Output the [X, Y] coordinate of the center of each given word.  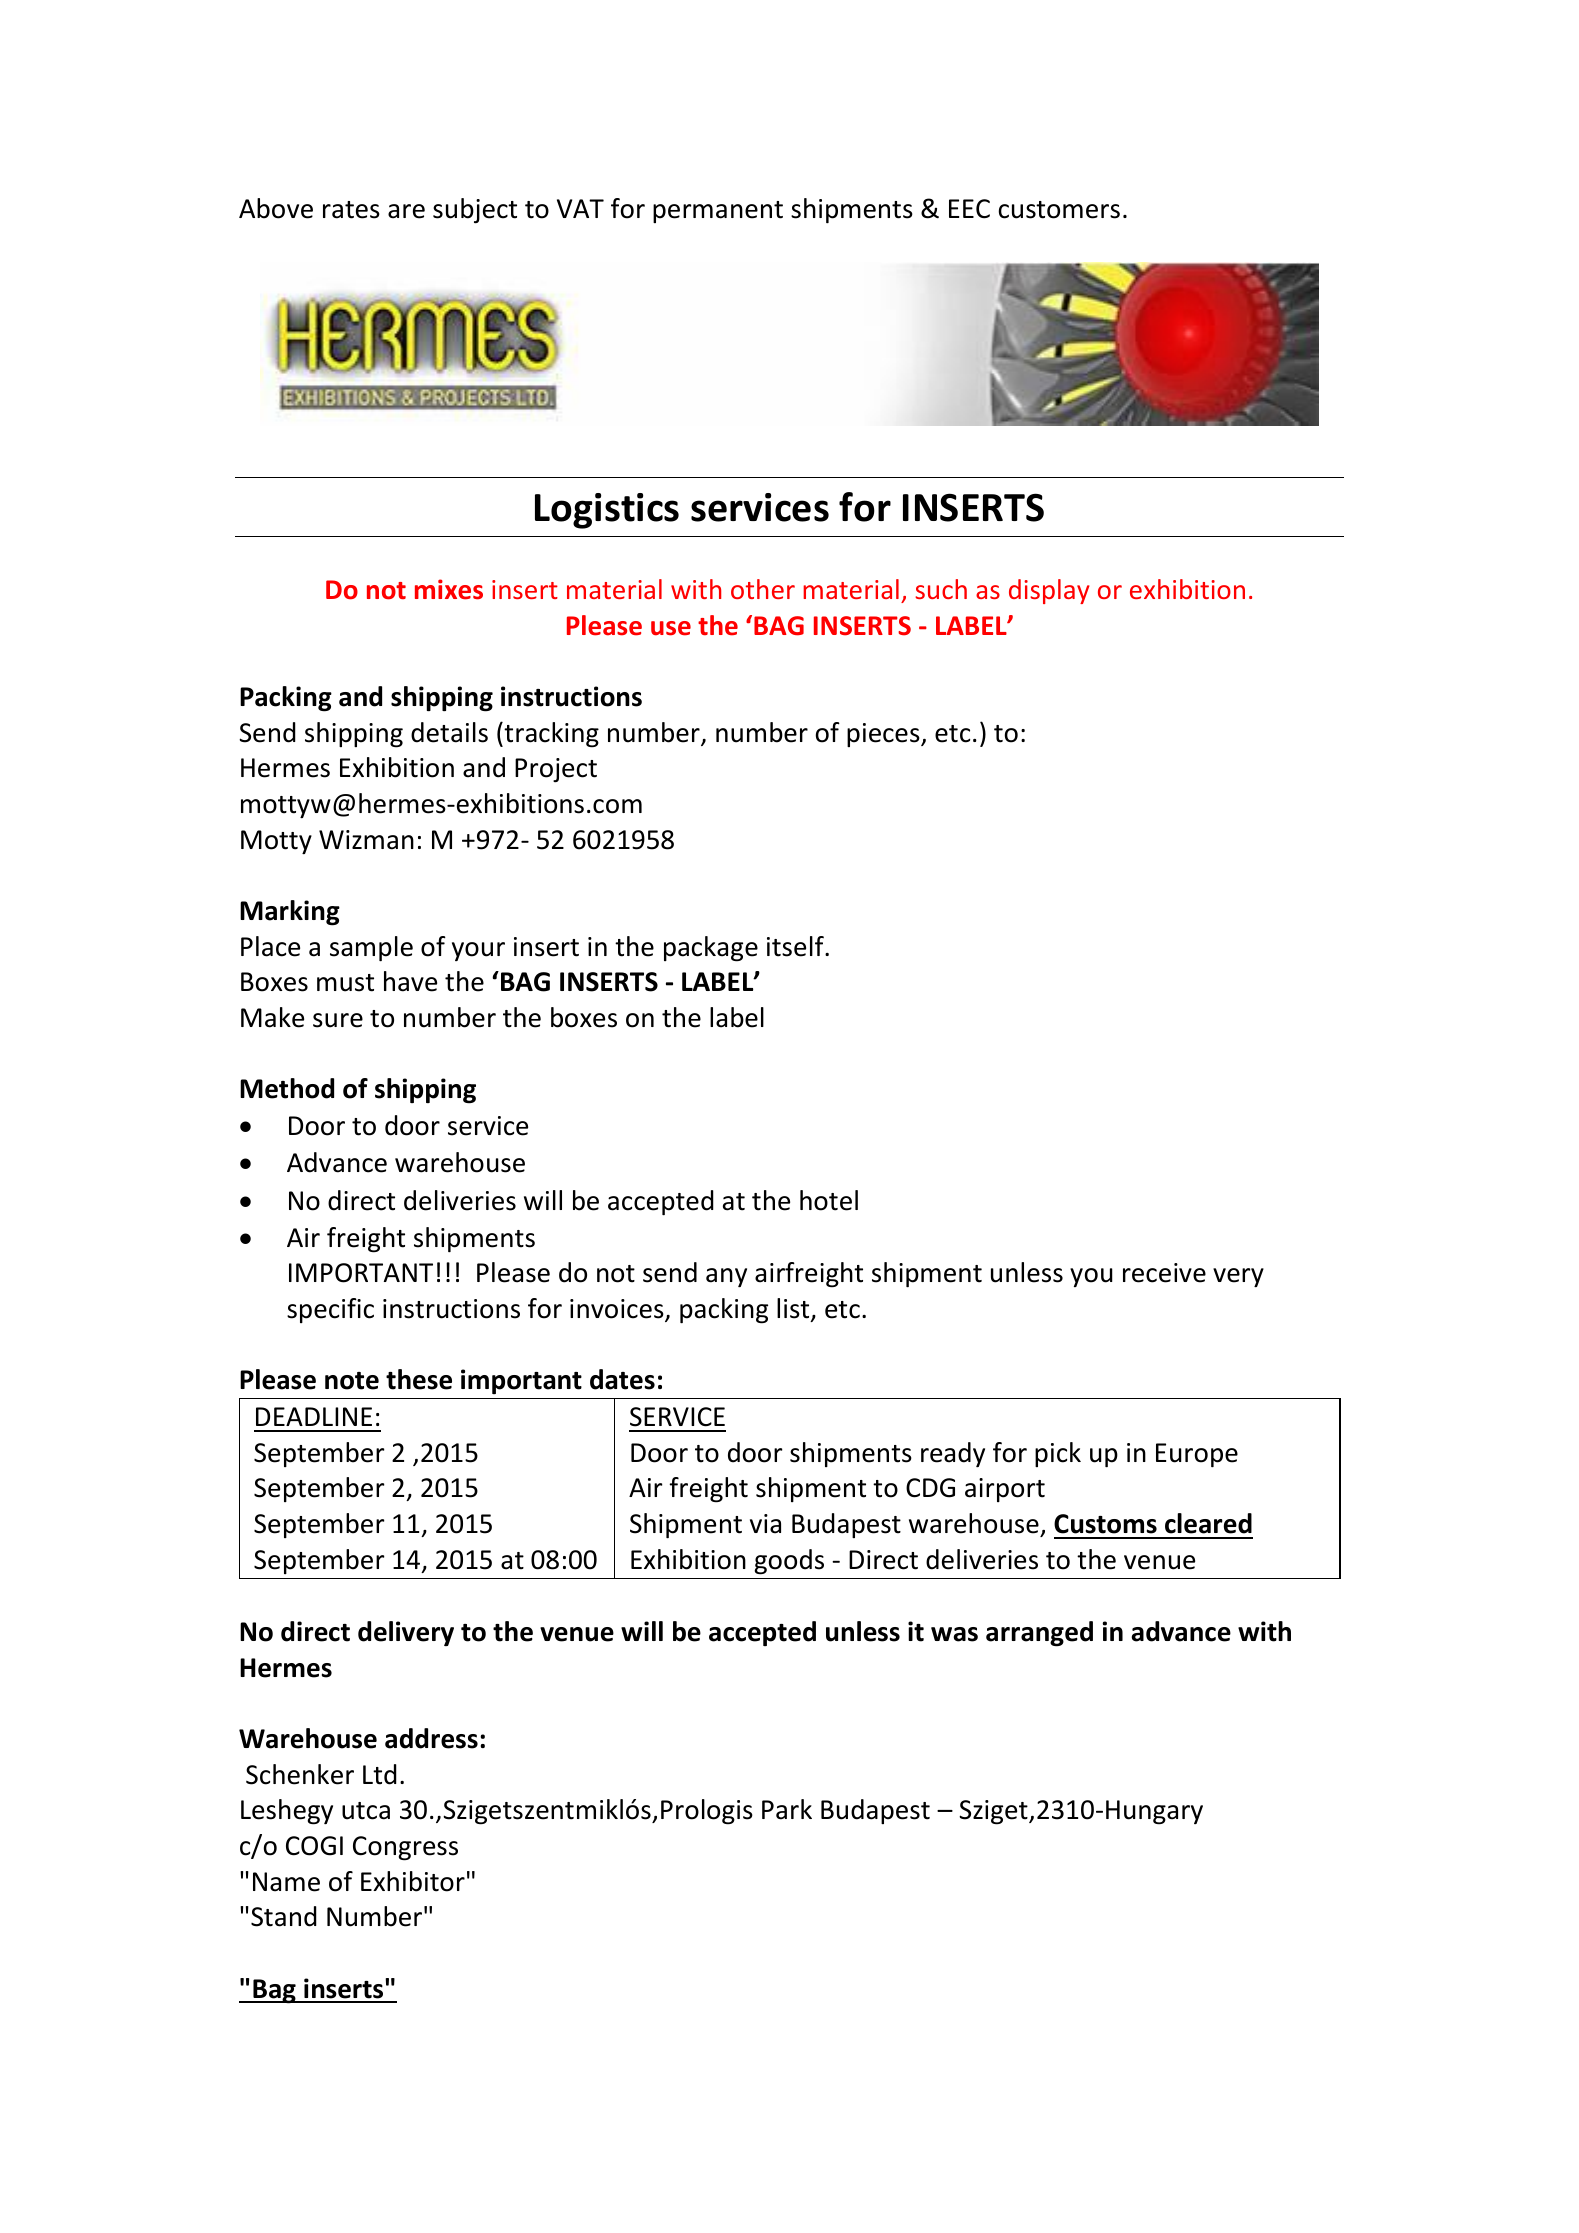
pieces [884, 735]
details [449, 732]
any [726, 1277]
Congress [405, 1848]
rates [351, 210]
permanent [718, 212]
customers [1059, 210]
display [1049, 591]
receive [1164, 1273]
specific [330, 1310]
